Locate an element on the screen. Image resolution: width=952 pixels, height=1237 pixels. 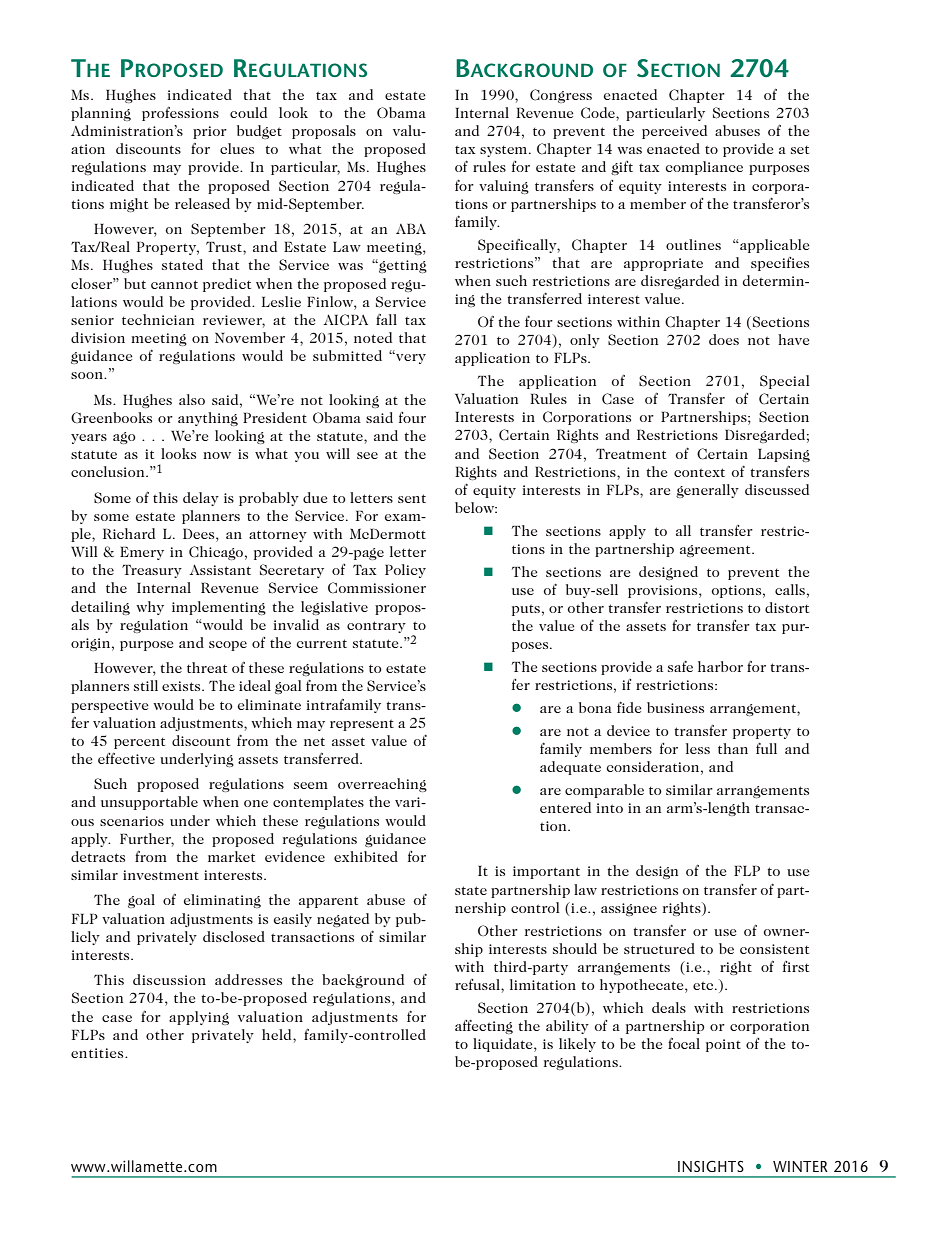
contrary is located at coordinates (376, 627).
